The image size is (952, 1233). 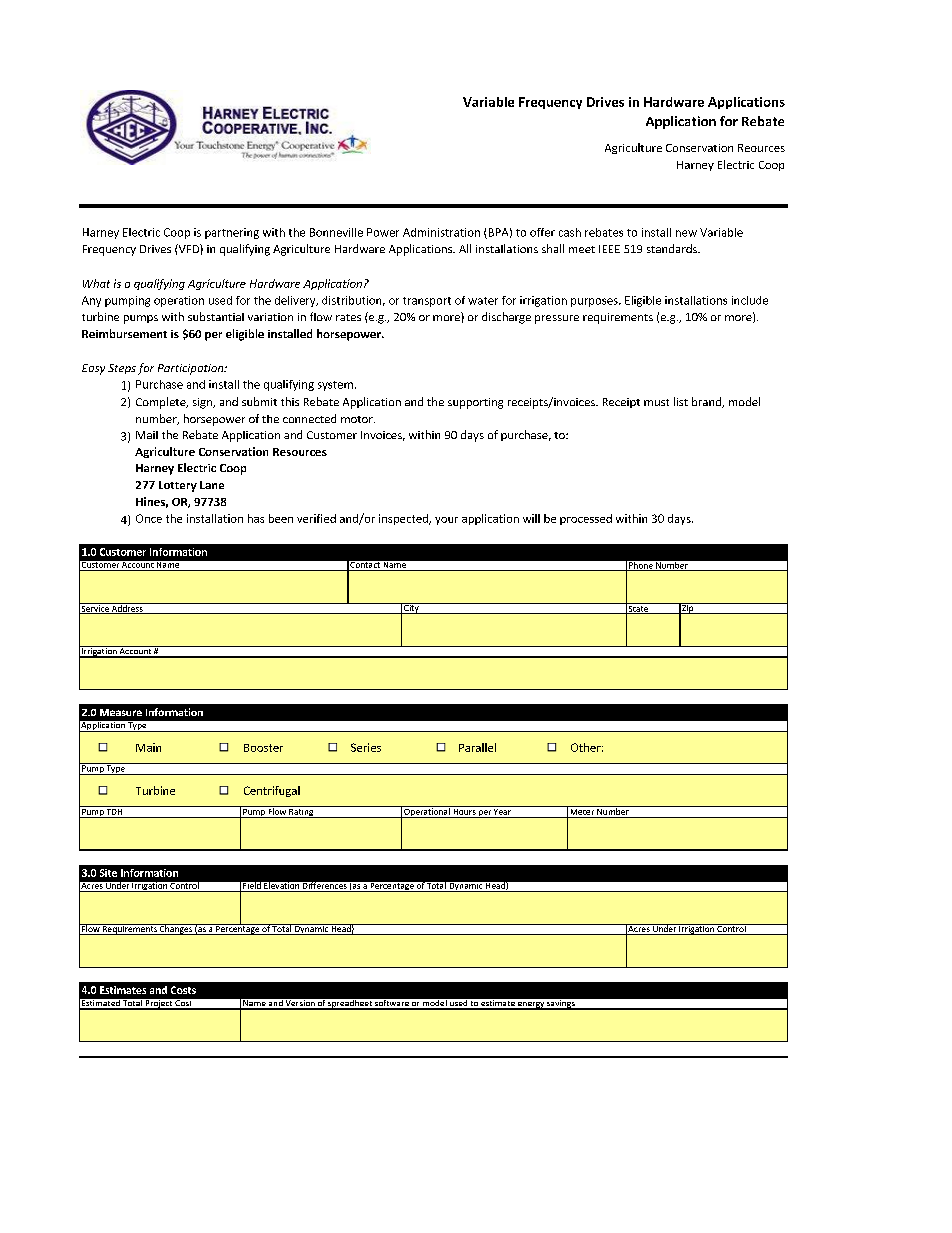 What do you see at coordinates (108, 873) in the page?
I see `Site` at bounding box center [108, 873].
